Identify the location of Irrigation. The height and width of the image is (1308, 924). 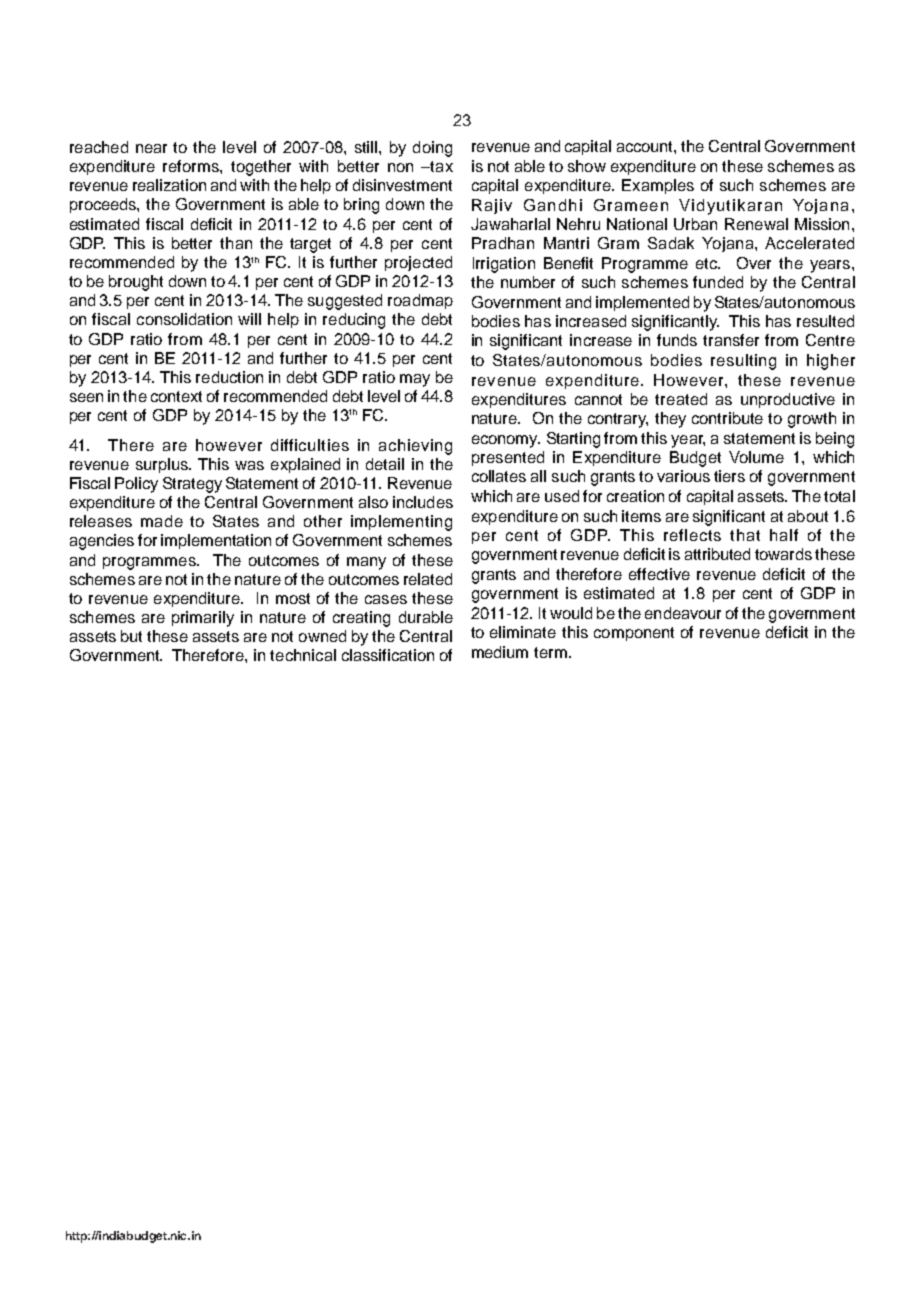
(504, 265).
